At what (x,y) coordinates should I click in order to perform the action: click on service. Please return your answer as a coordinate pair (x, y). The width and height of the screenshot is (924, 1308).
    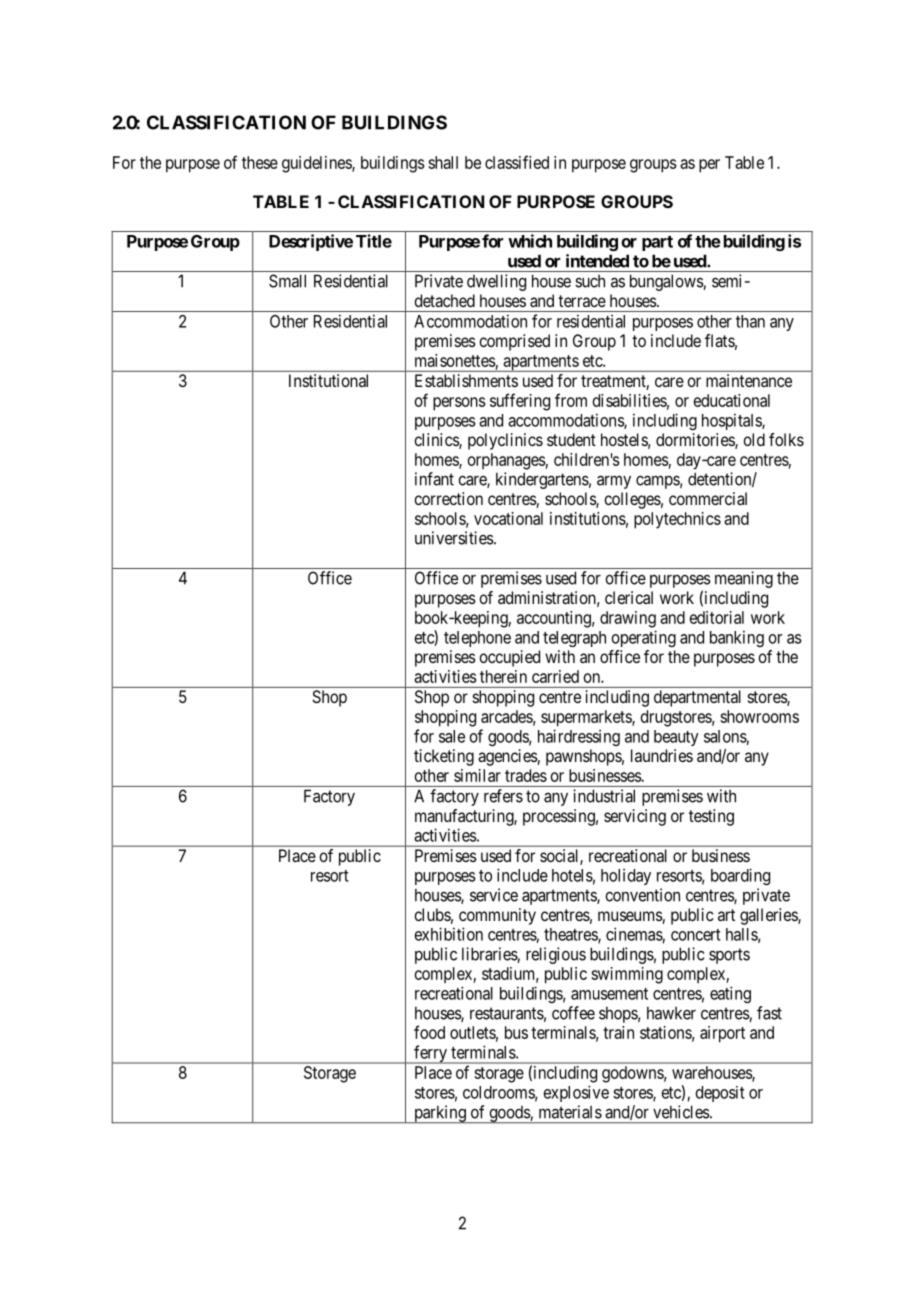
    Looking at the image, I should click on (494, 895).
